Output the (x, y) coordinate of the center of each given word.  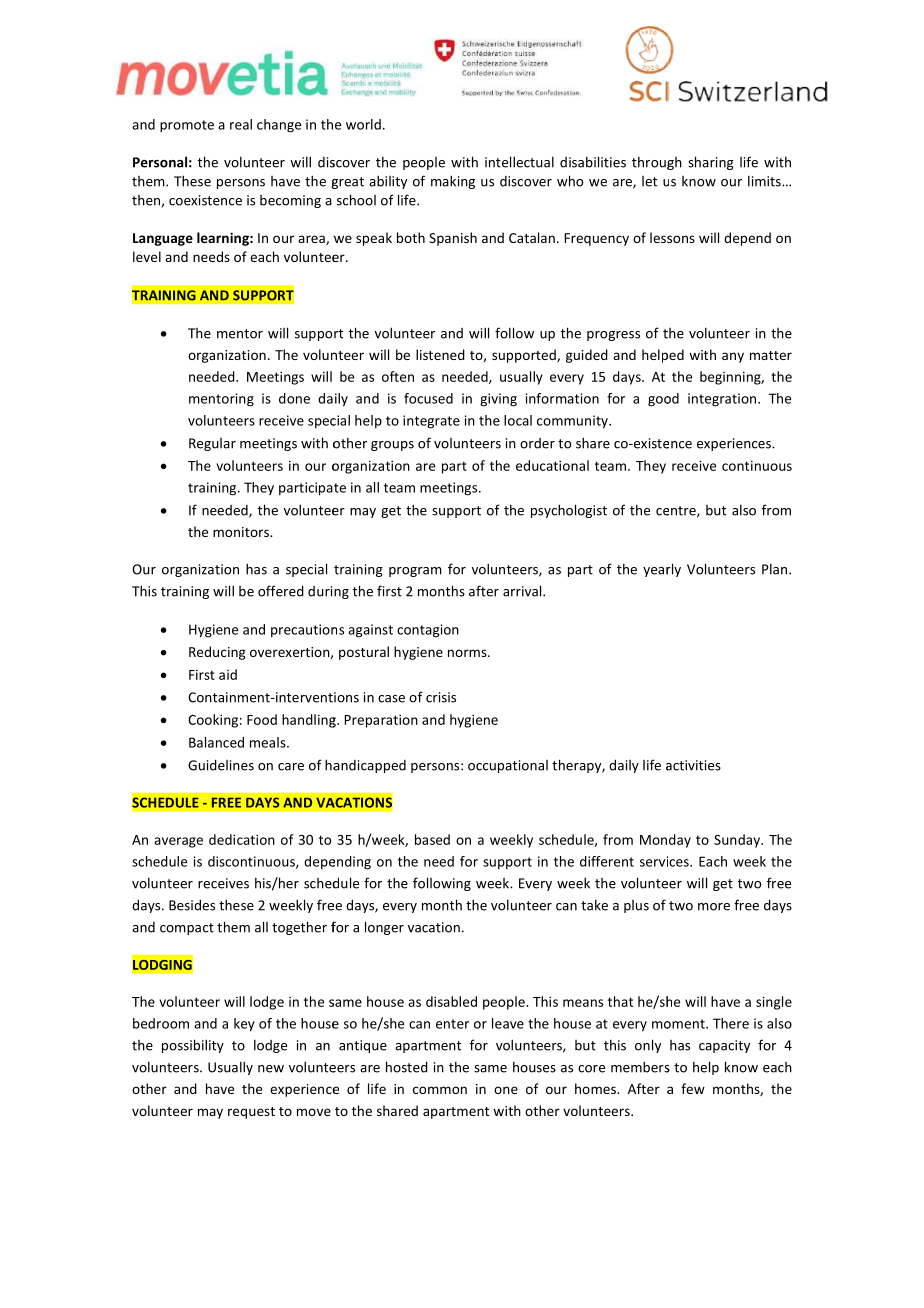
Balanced (216, 742)
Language (163, 239)
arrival (523, 591)
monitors (242, 532)
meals (269, 742)
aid (228, 674)
